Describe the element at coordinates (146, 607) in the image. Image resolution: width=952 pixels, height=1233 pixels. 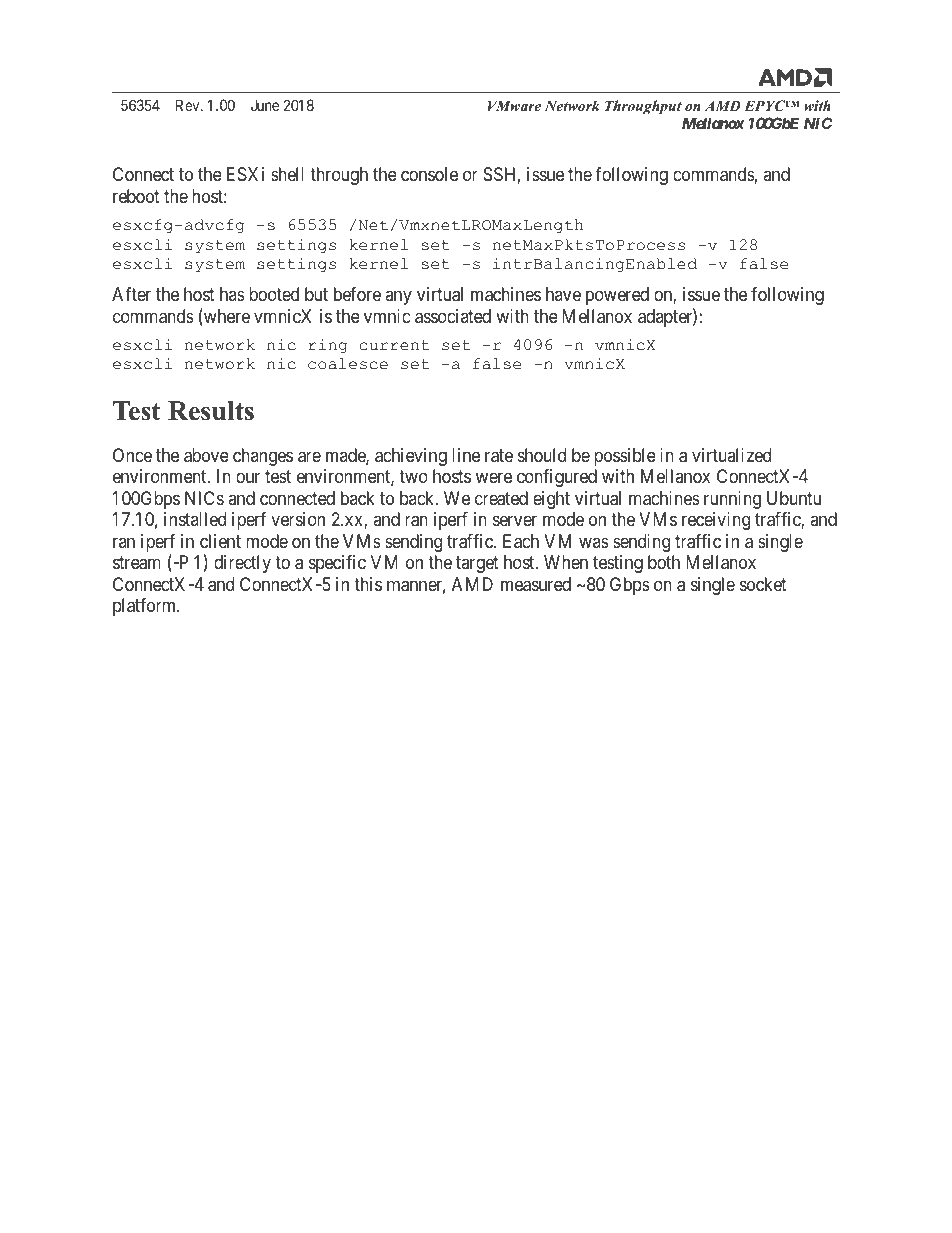
I see `platform` at that location.
